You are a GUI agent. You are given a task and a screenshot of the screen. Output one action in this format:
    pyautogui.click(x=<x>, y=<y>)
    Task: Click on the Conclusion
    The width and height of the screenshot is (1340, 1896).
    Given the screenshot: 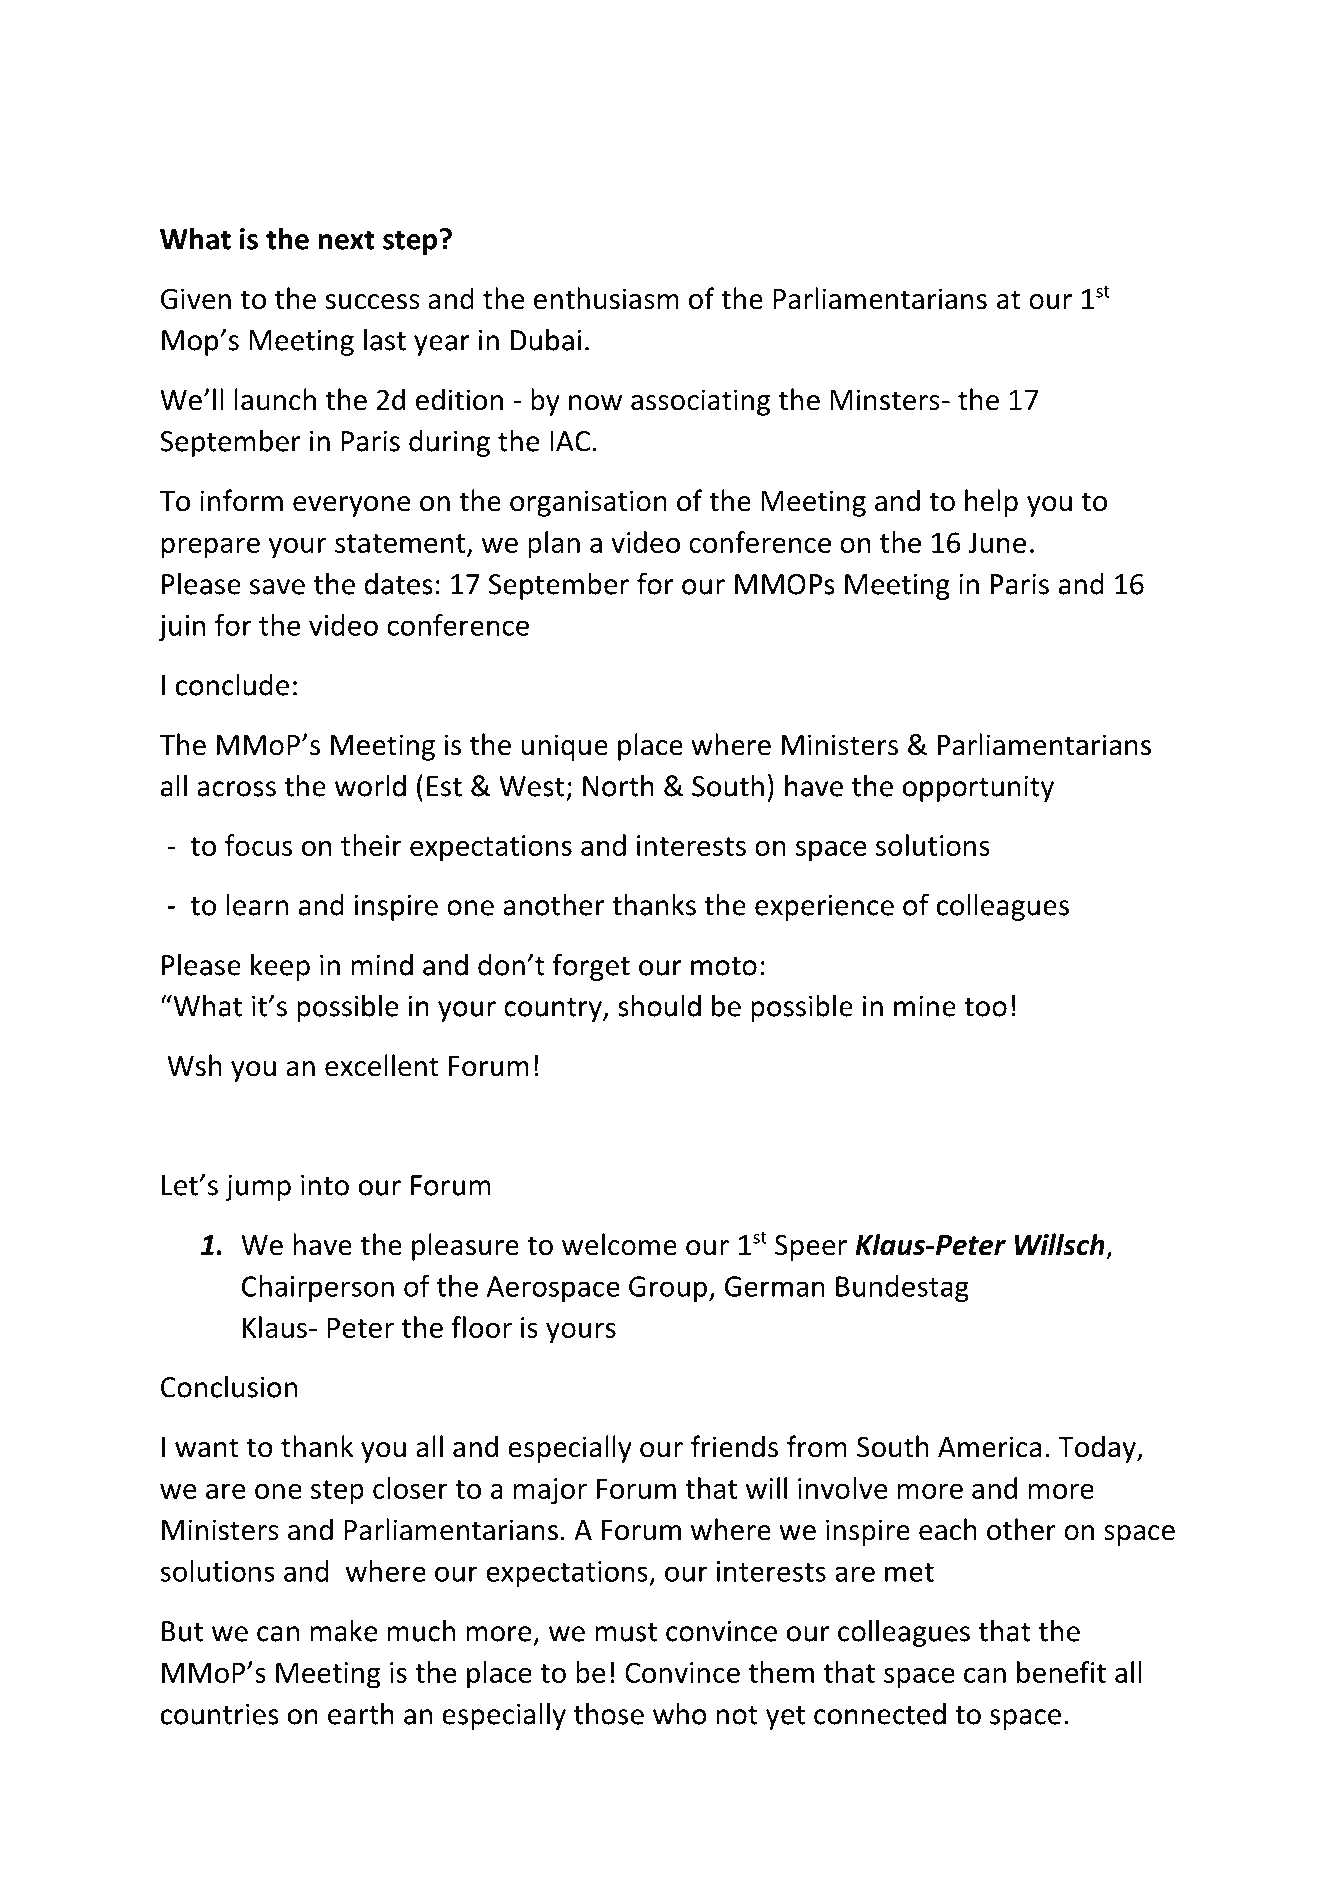 What is the action you would take?
    pyautogui.click(x=229, y=1386)
